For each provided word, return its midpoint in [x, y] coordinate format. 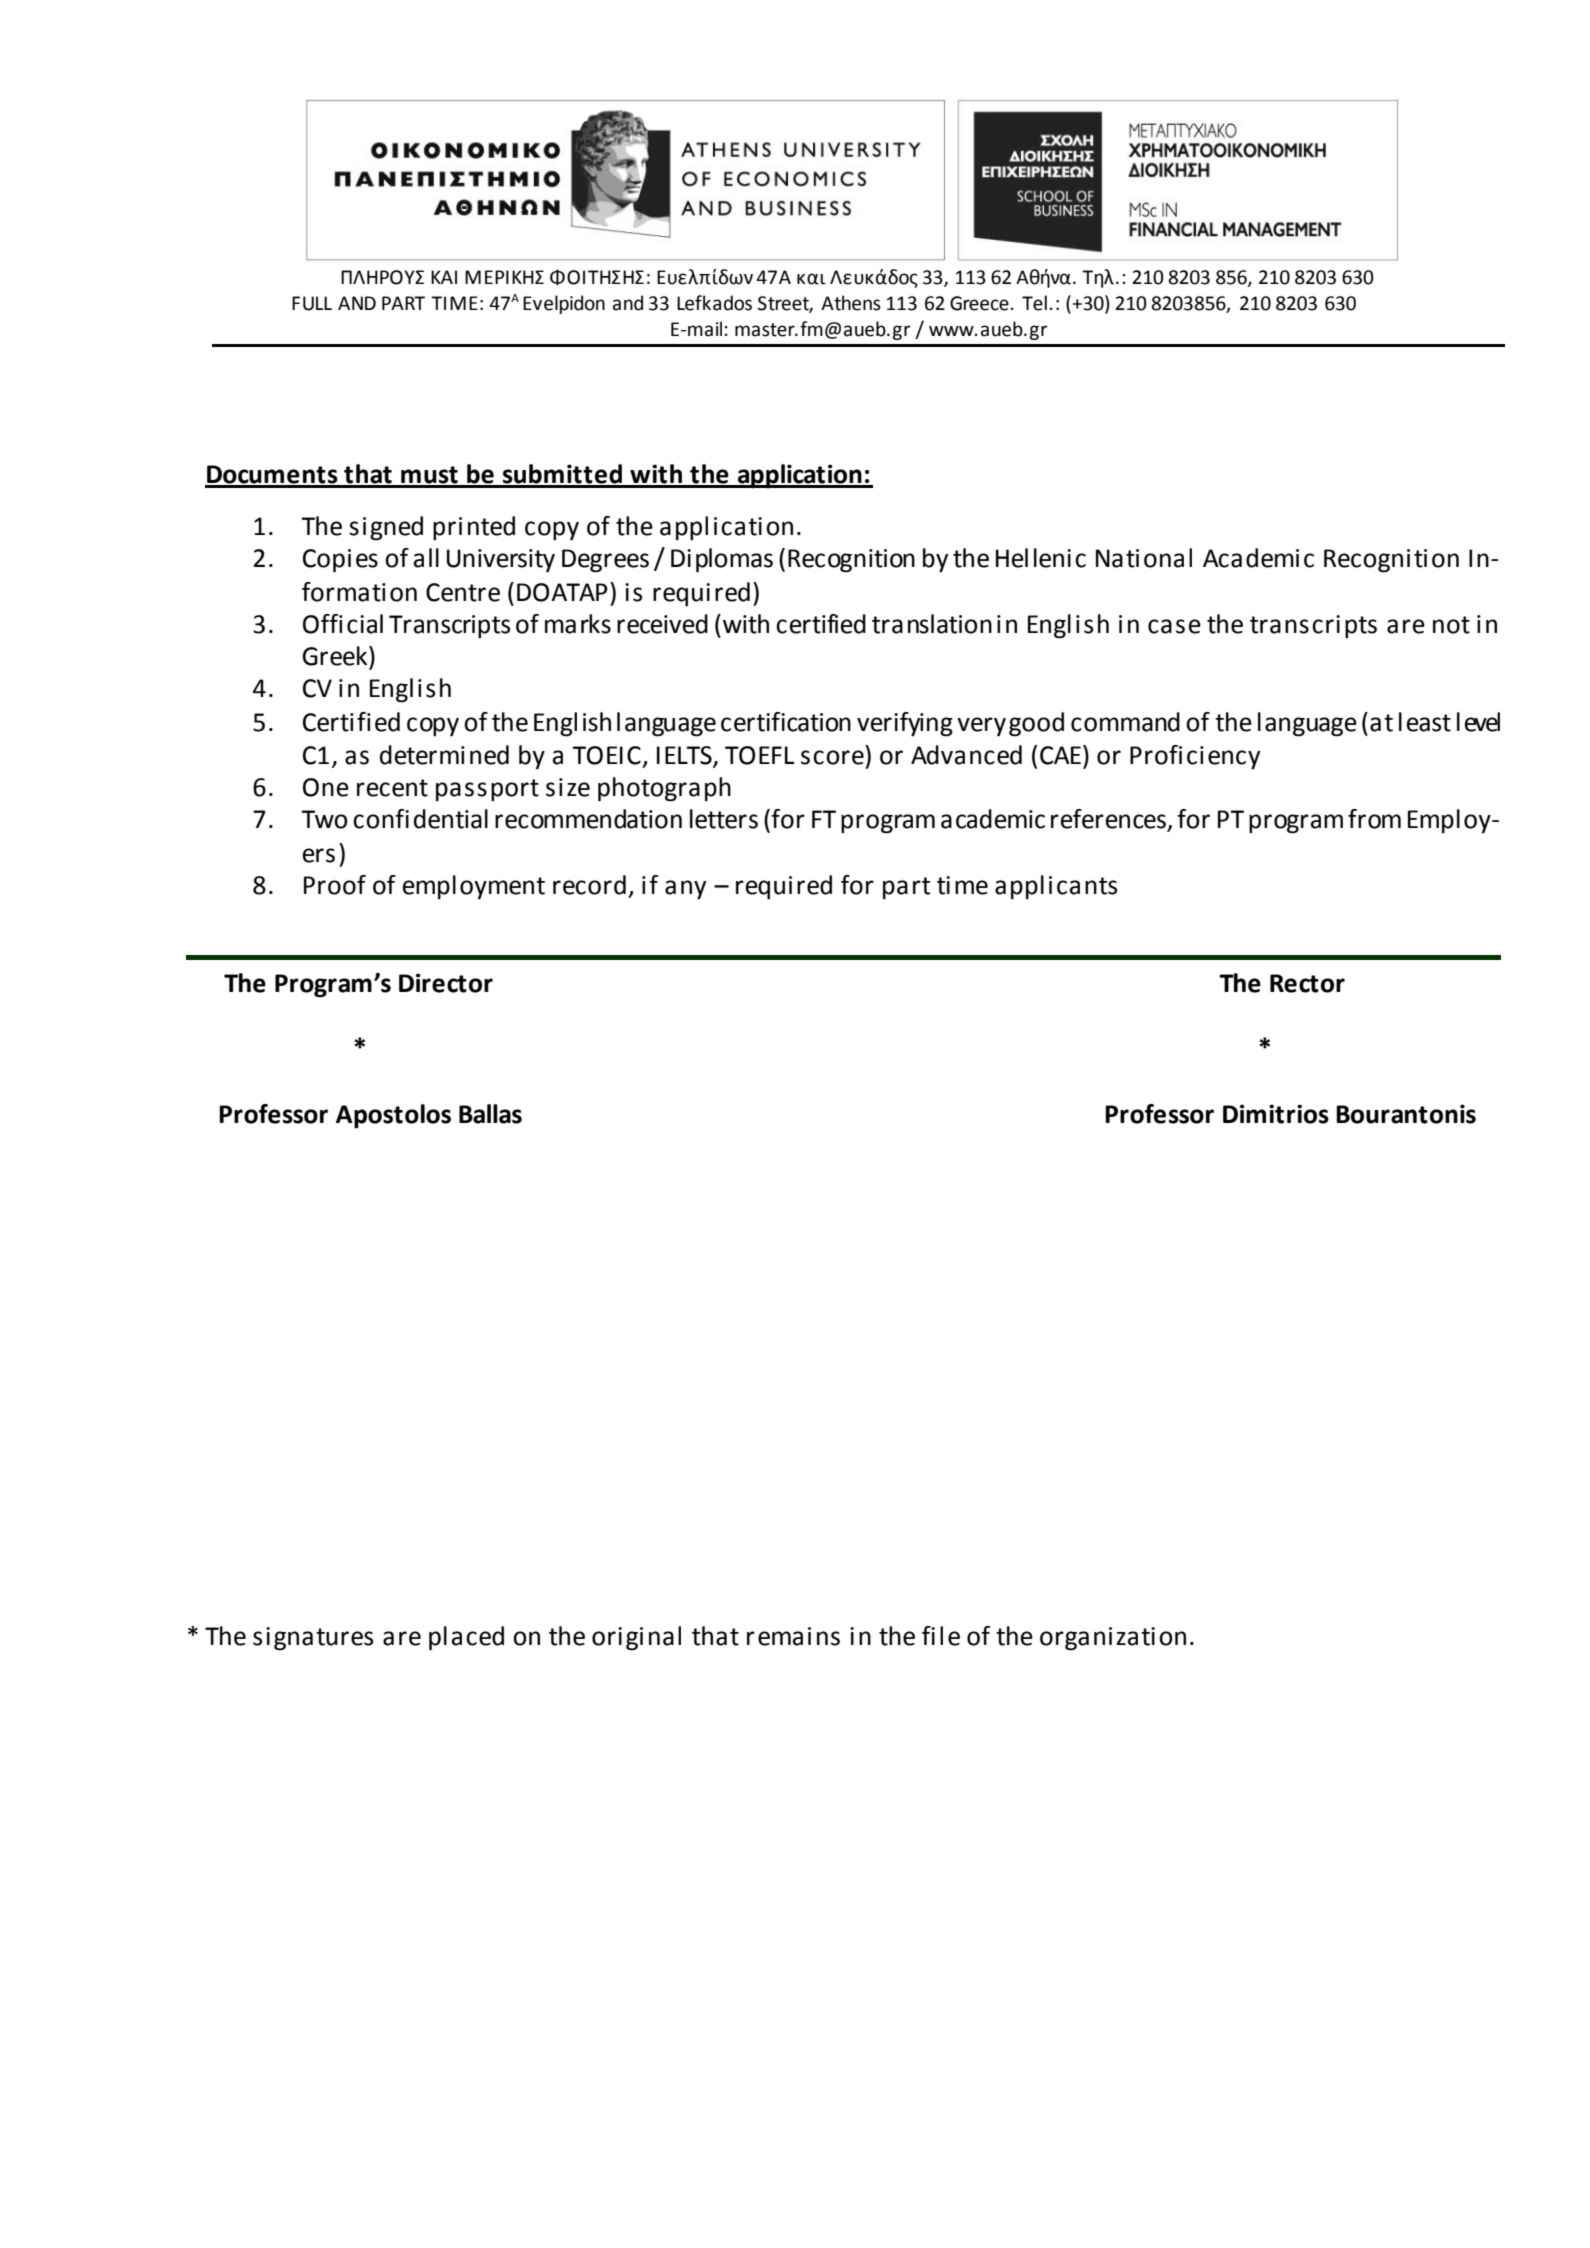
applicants [1056, 887]
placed [466, 1638]
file [941, 1636]
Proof [335, 885]
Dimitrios [1276, 1114]
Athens [851, 303]
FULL [312, 303]
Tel [1034, 303]
